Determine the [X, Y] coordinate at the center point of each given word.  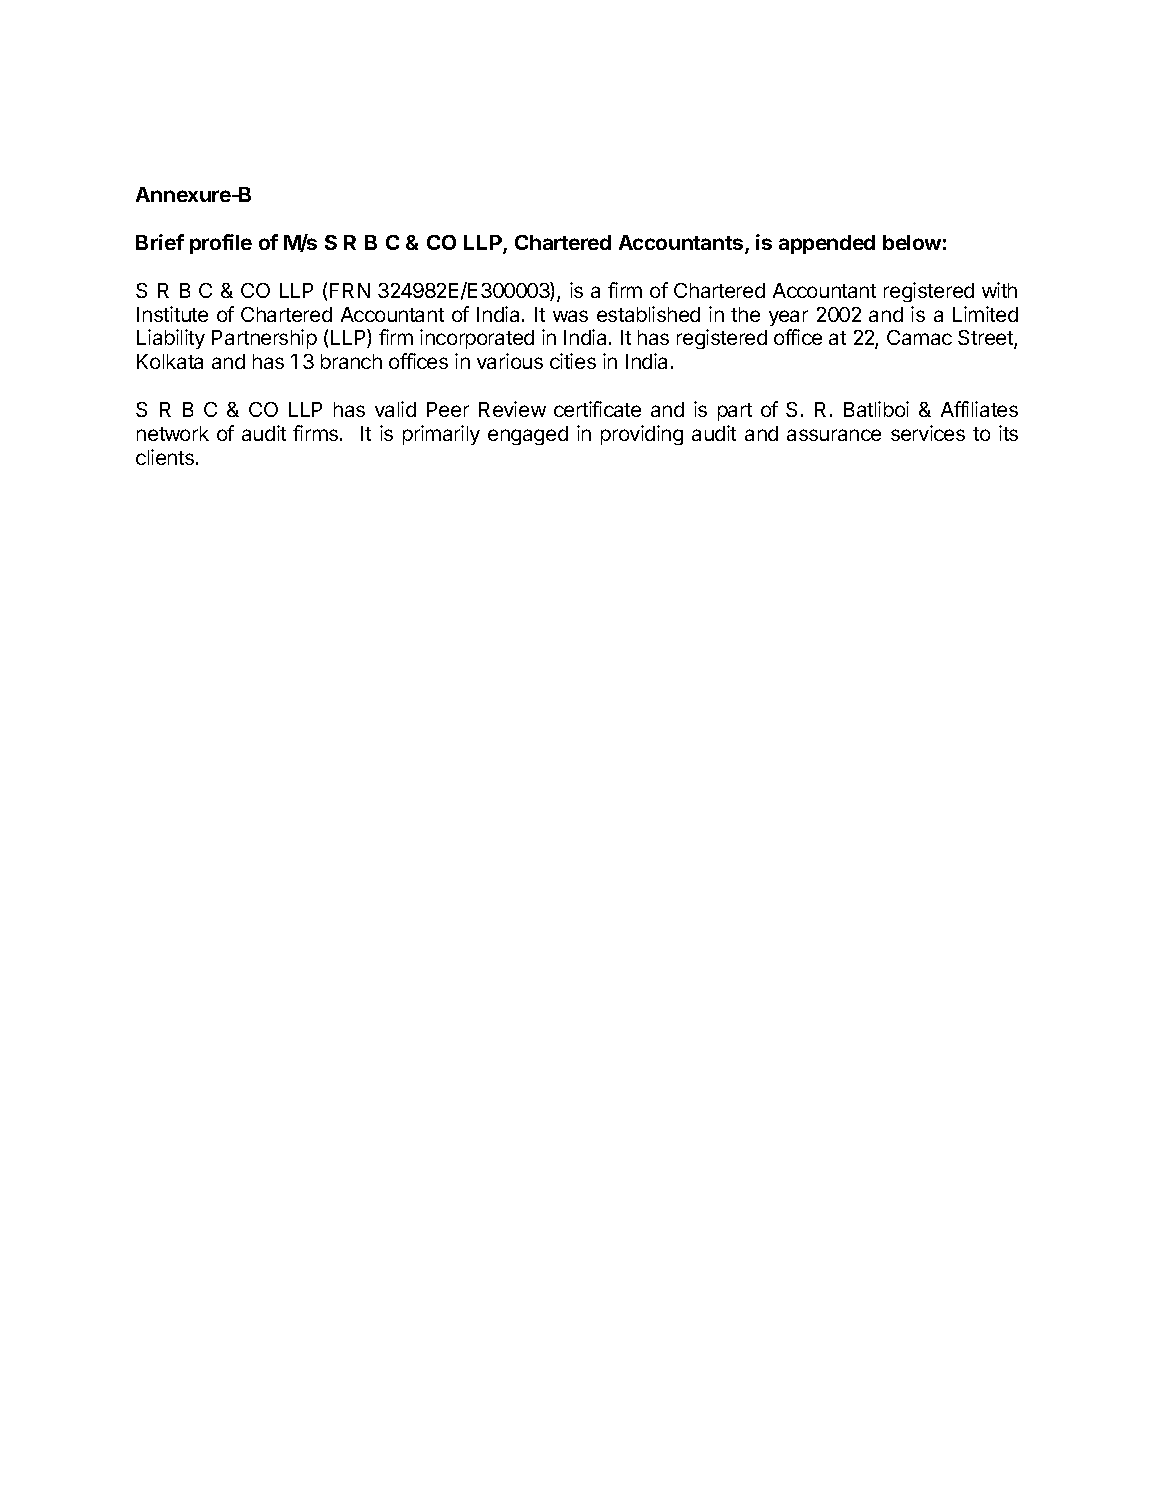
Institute [172, 314]
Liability [171, 339]
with [999, 290]
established [648, 314]
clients [166, 457]
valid [395, 409]
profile [221, 244]
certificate [597, 409]
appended [827, 244]
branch [351, 361]
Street [986, 339]
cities [573, 361]
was [570, 316]
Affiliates [979, 409]
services [928, 433]
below [912, 242]
